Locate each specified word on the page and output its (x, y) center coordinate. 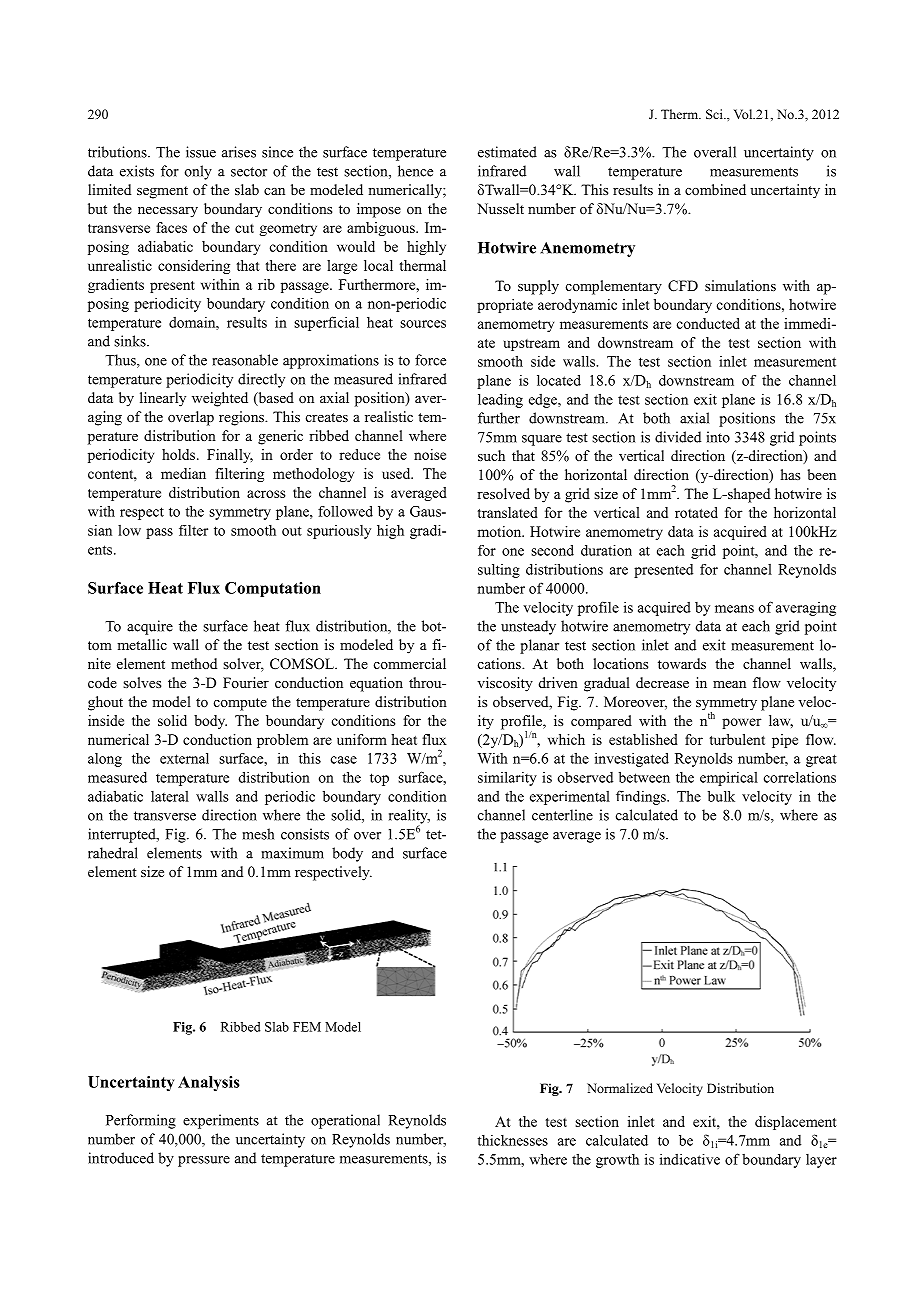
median (183, 473)
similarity (507, 778)
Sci (715, 114)
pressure (204, 1161)
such (491, 455)
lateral (170, 796)
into (718, 437)
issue (201, 152)
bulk (721, 796)
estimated (507, 152)
